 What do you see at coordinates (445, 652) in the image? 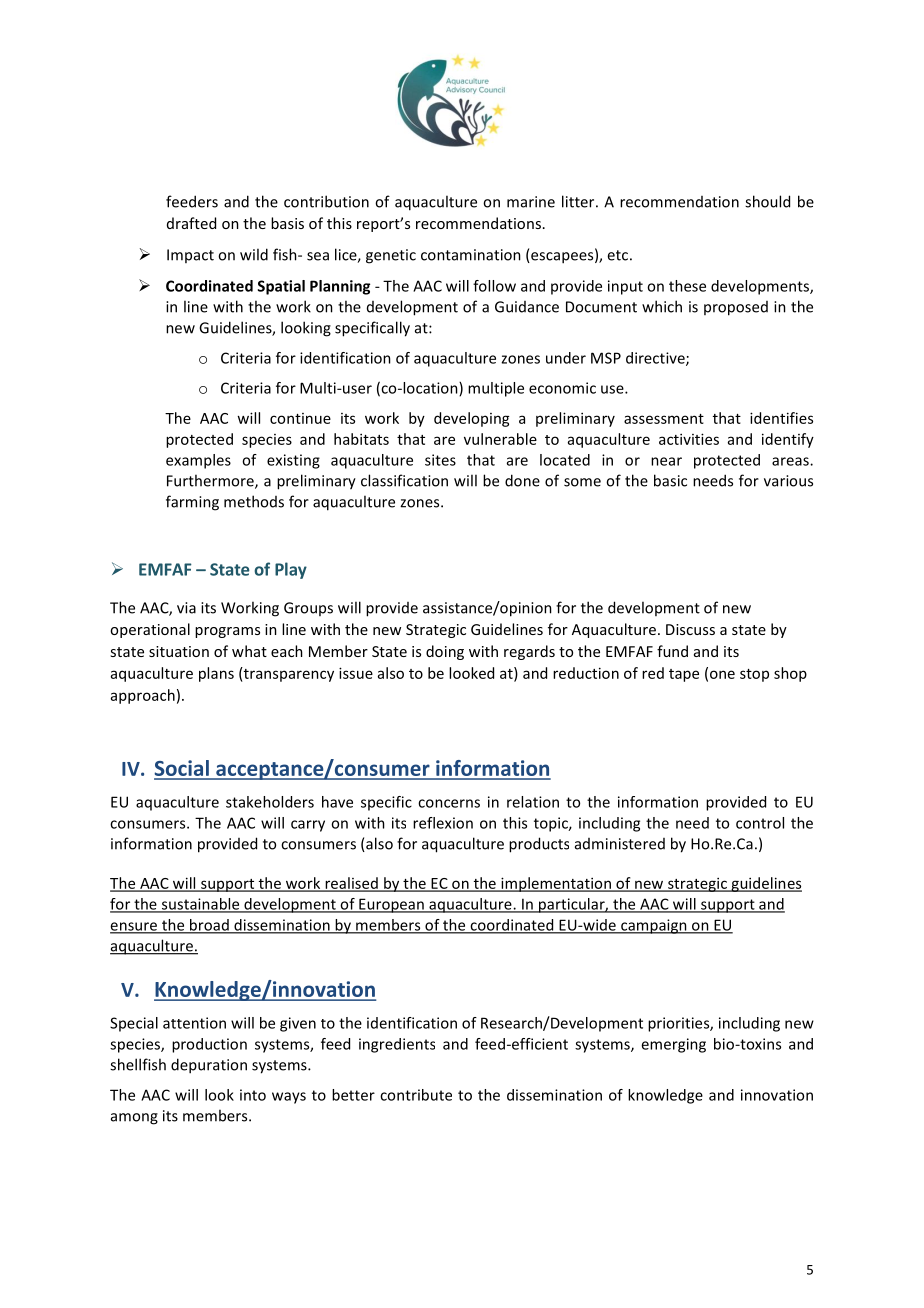
I see `doing` at bounding box center [445, 652].
